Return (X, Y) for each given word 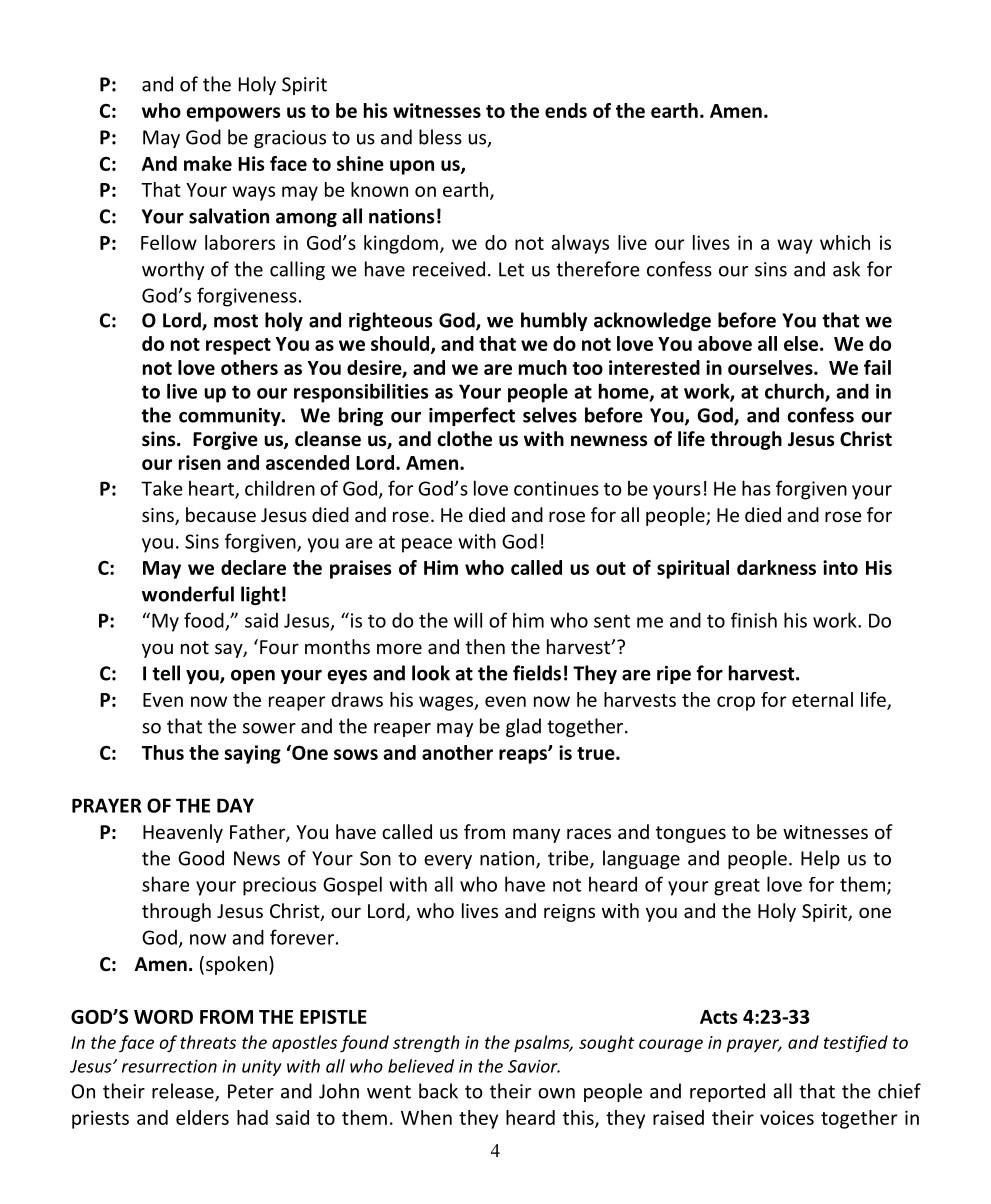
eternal (822, 699)
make (208, 163)
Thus (163, 752)
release (184, 1092)
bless (440, 137)
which (845, 242)
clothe (464, 439)
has (756, 488)
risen (200, 462)
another (457, 752)
